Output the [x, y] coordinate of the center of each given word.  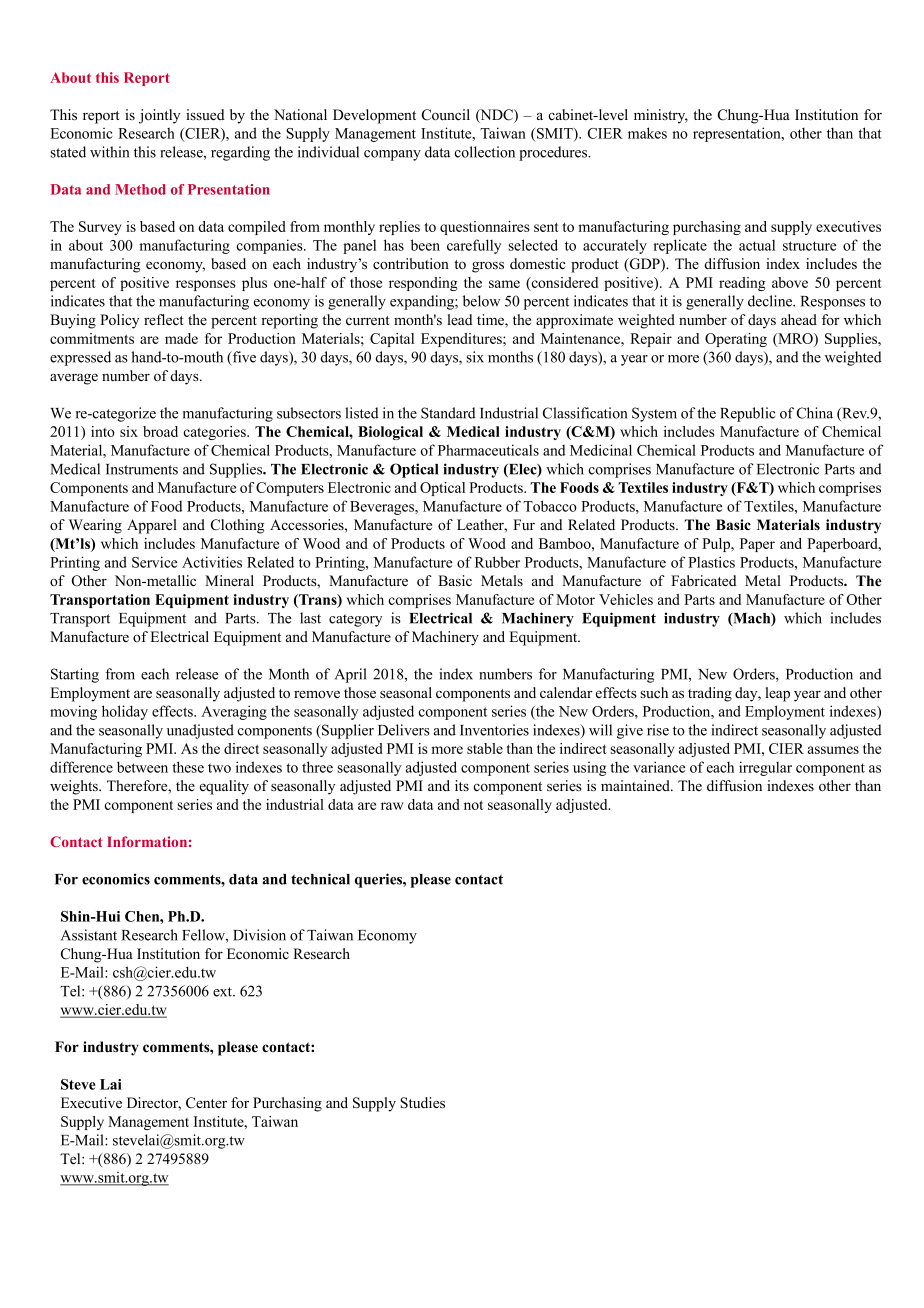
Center [206, 1103]
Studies [422, 1103]
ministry [661, 116]
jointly [159, 116]
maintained [636, 785]
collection [484, 152]
